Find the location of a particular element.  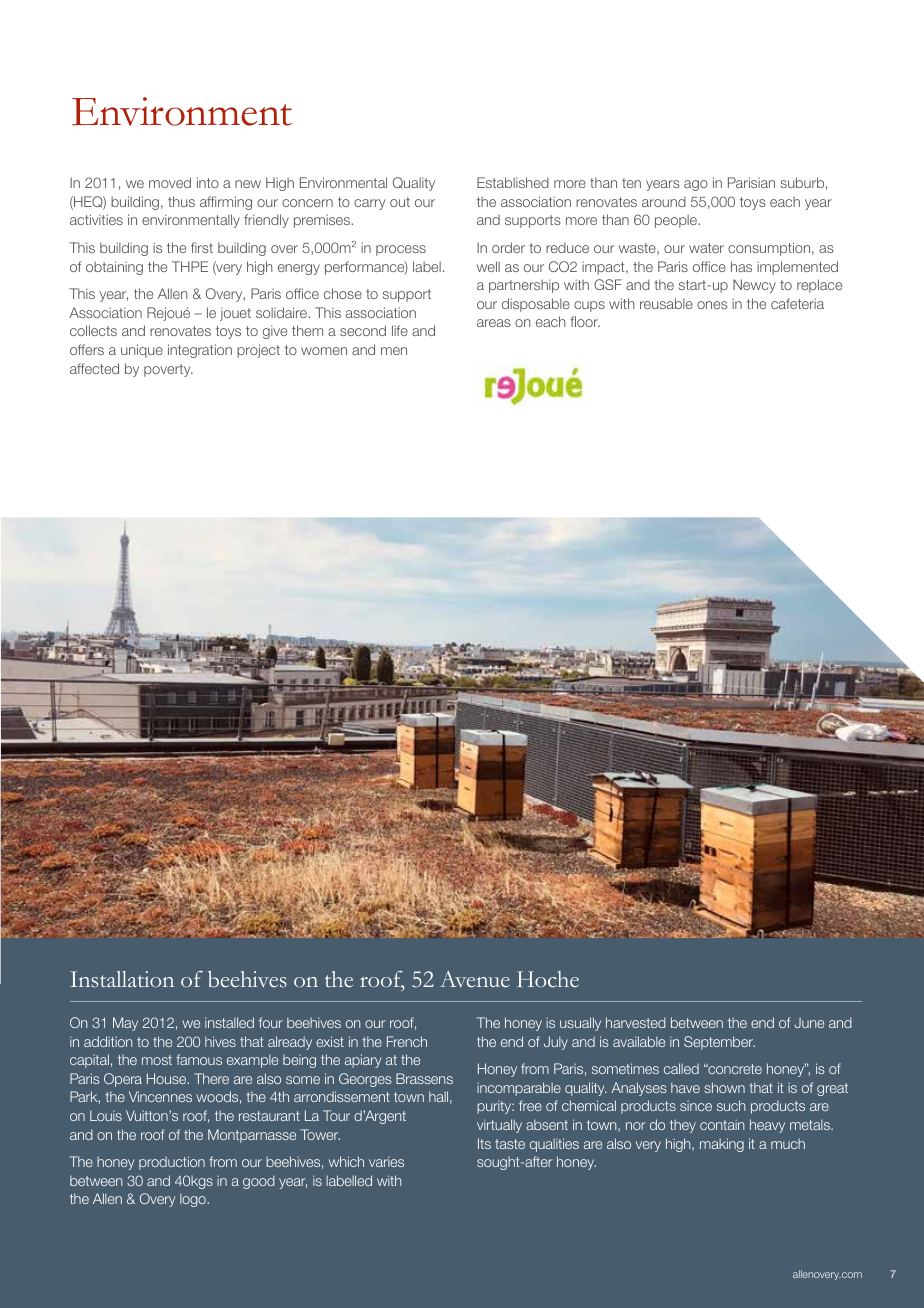

thus is located at coordinates (181, 201).
